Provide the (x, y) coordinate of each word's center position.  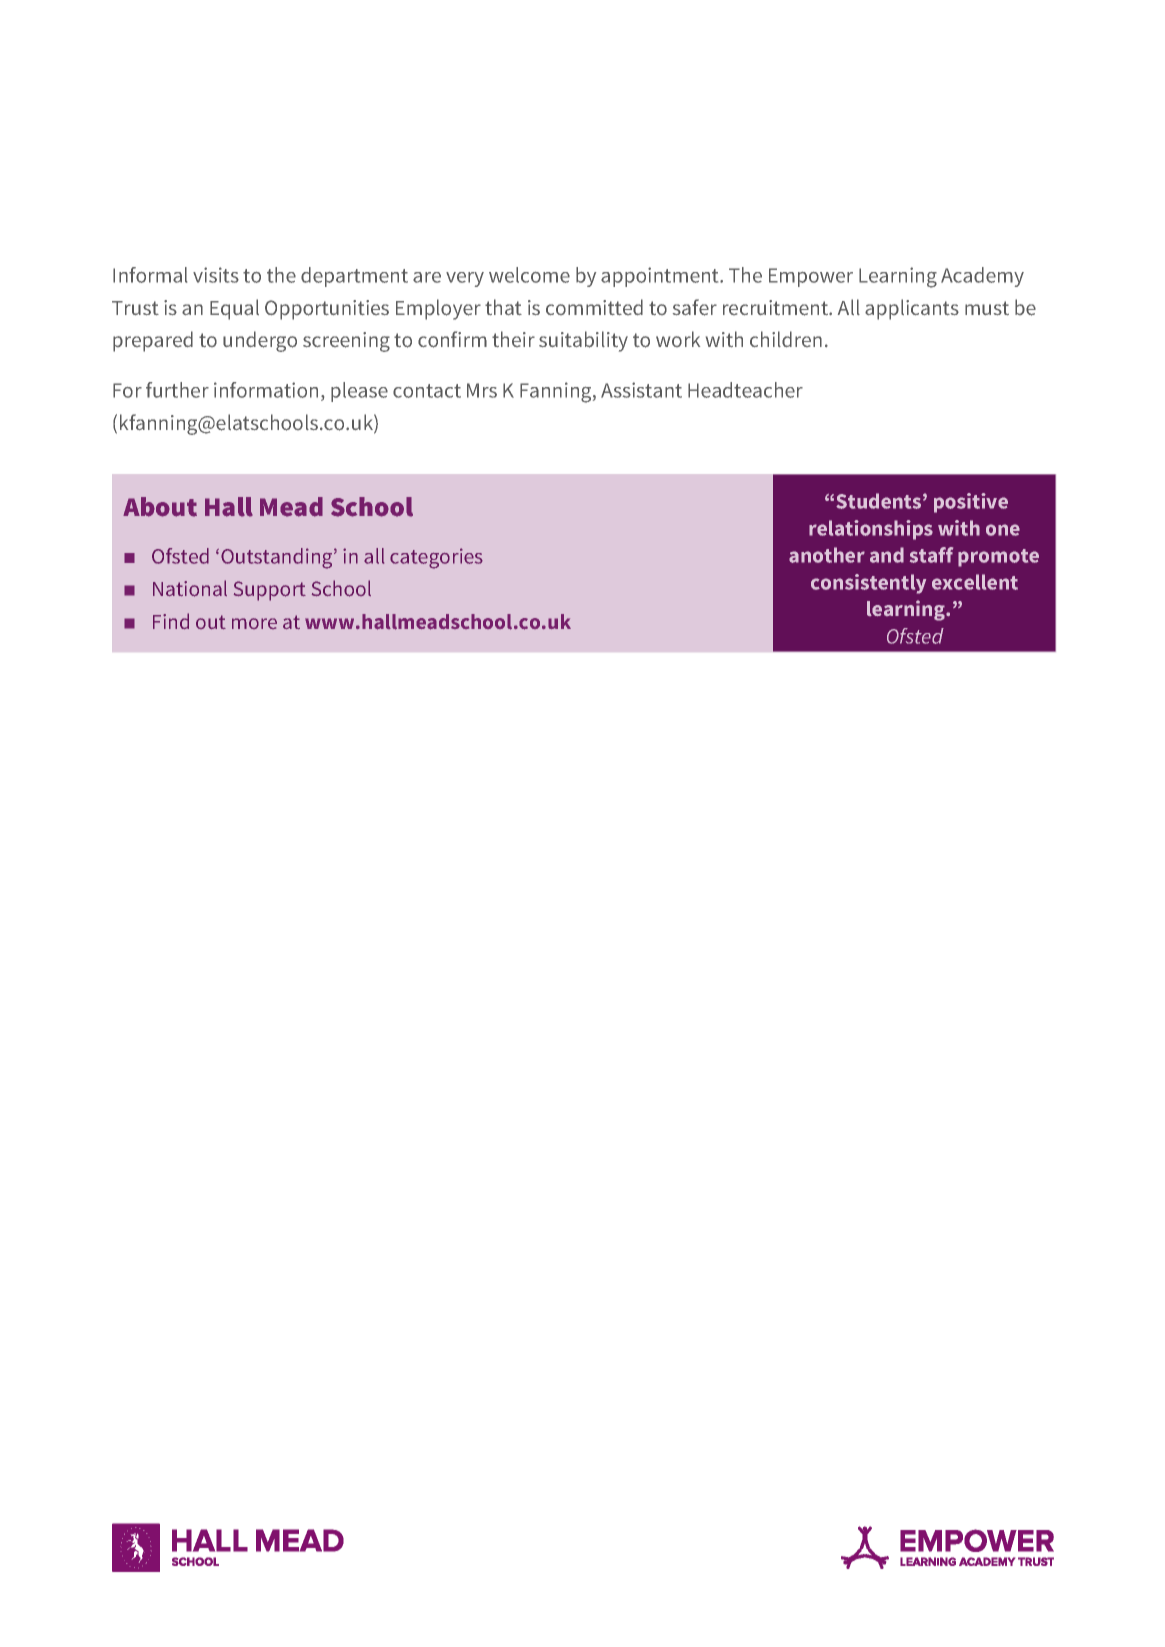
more (254, 623)
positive (971, 503)
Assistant (641, 390)
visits (216, 275)
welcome (529, 275)
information (266, 390)
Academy (982, 277)
